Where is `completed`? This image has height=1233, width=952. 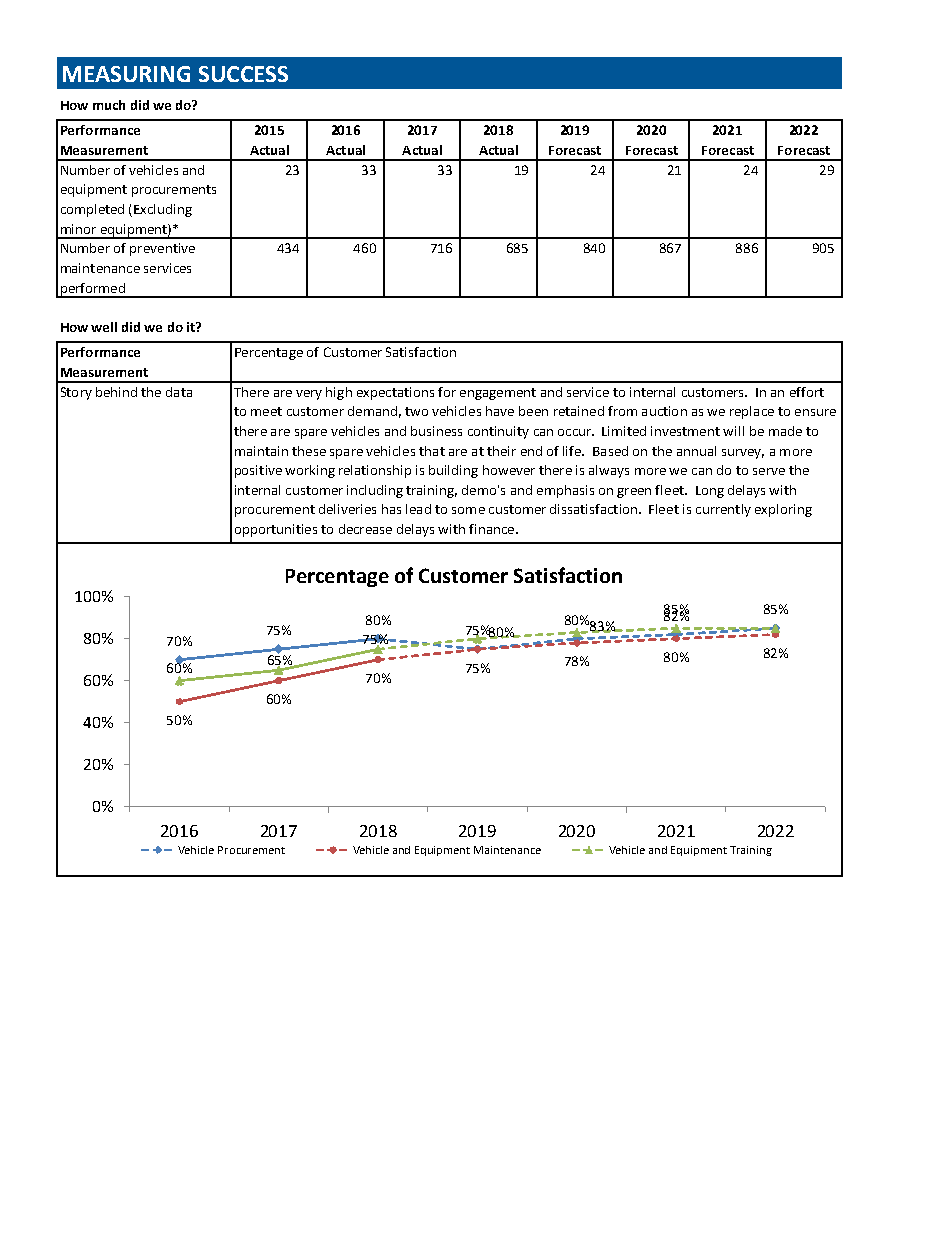 completed is located at coordinates (92, 210).
